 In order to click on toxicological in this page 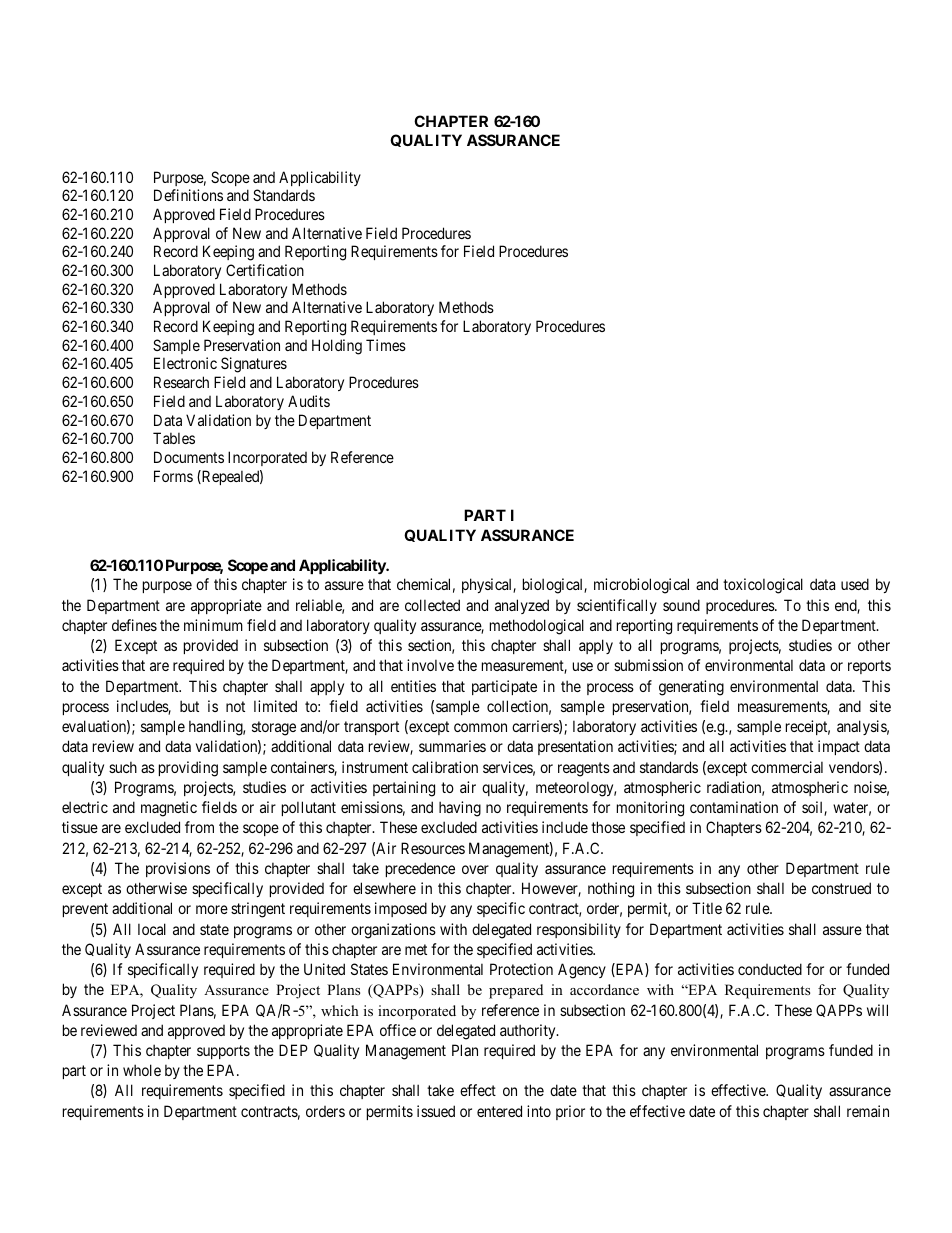, I will do `click(763, 586)`.
